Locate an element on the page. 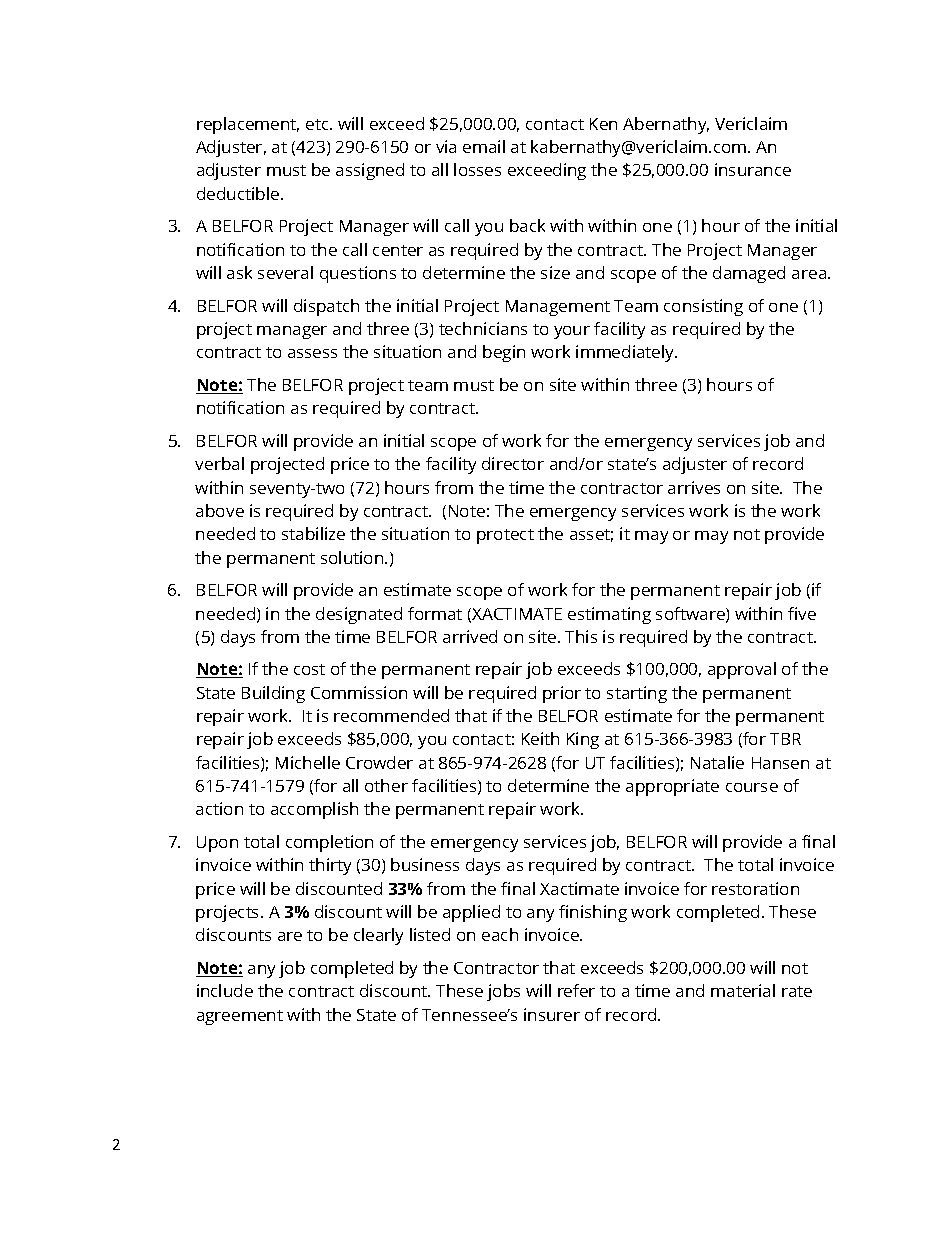 The height and width of the page is (1233, 952). agreement is located at coordinates (240, 1017).
